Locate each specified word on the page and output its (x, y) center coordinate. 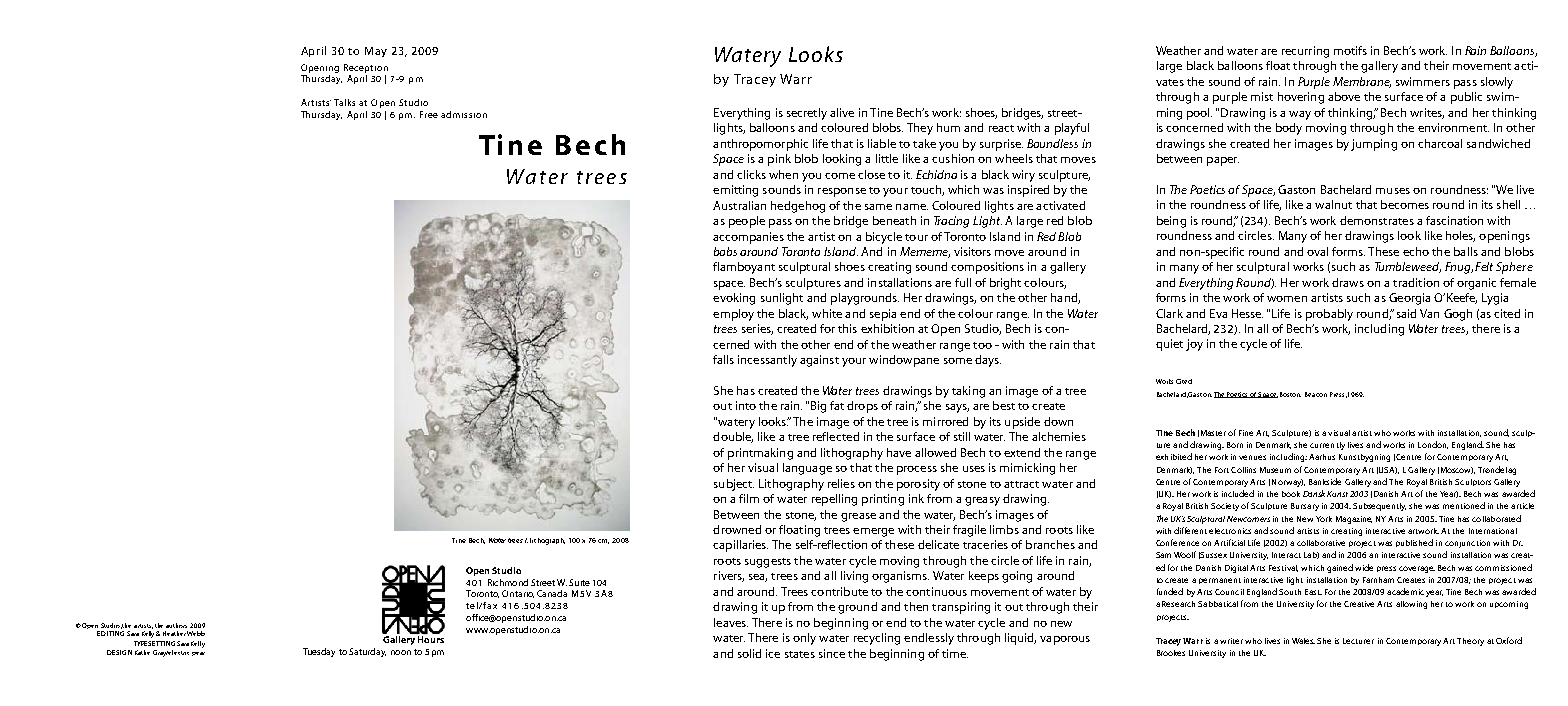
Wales (1303, 641)
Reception (366, 68)
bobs (725, 251)
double (733, 437)
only (804, 639)
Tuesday (319, 652)
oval (1317, 251)
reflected (836, 436)
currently (1327, 446)
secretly (807, 114)
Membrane (1362, 82)
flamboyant (744, 268)
